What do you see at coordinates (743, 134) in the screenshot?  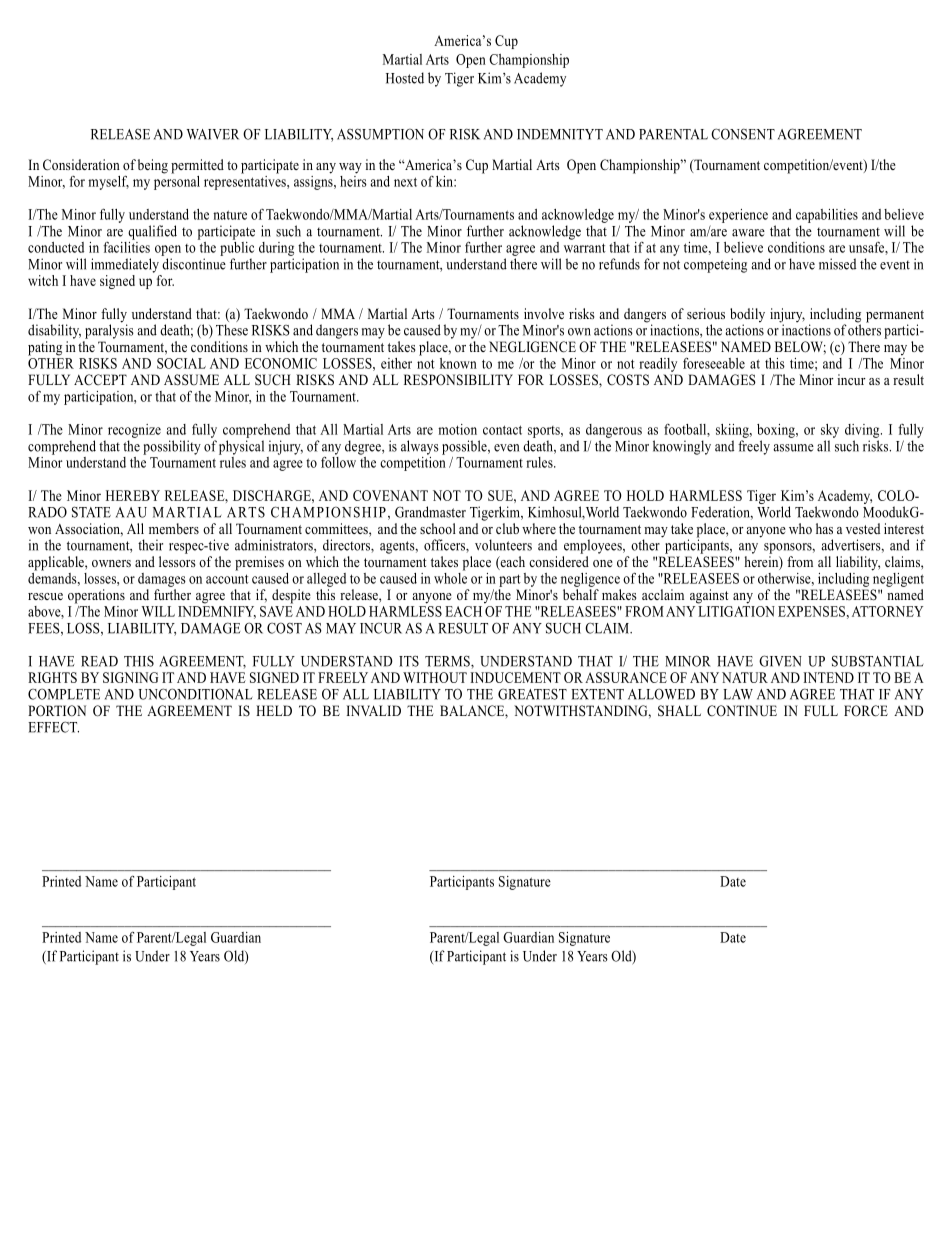 I see `CONSENT` at bounding box center [743, 134].
